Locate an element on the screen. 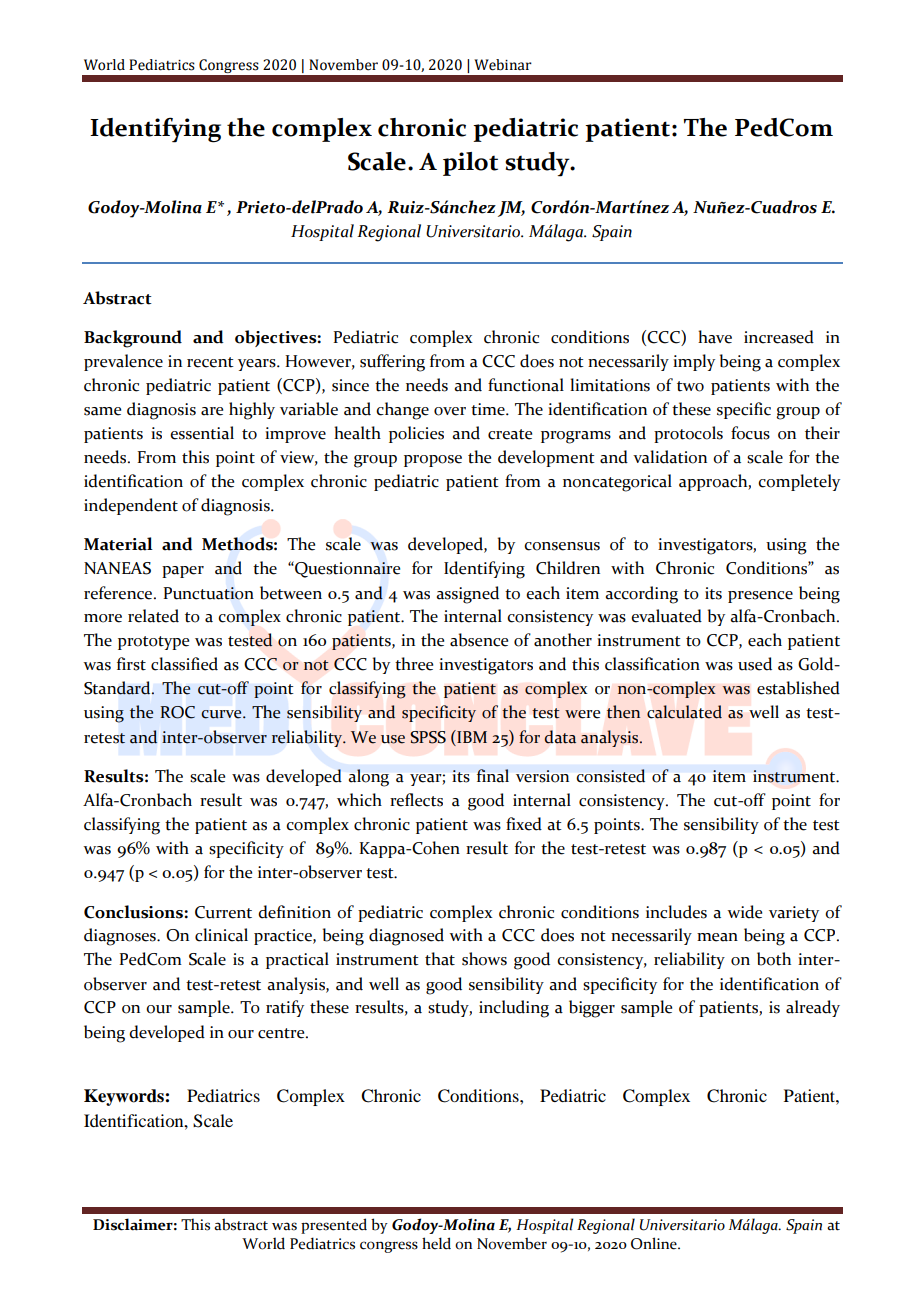  have is located at coordinates (715, 337).
